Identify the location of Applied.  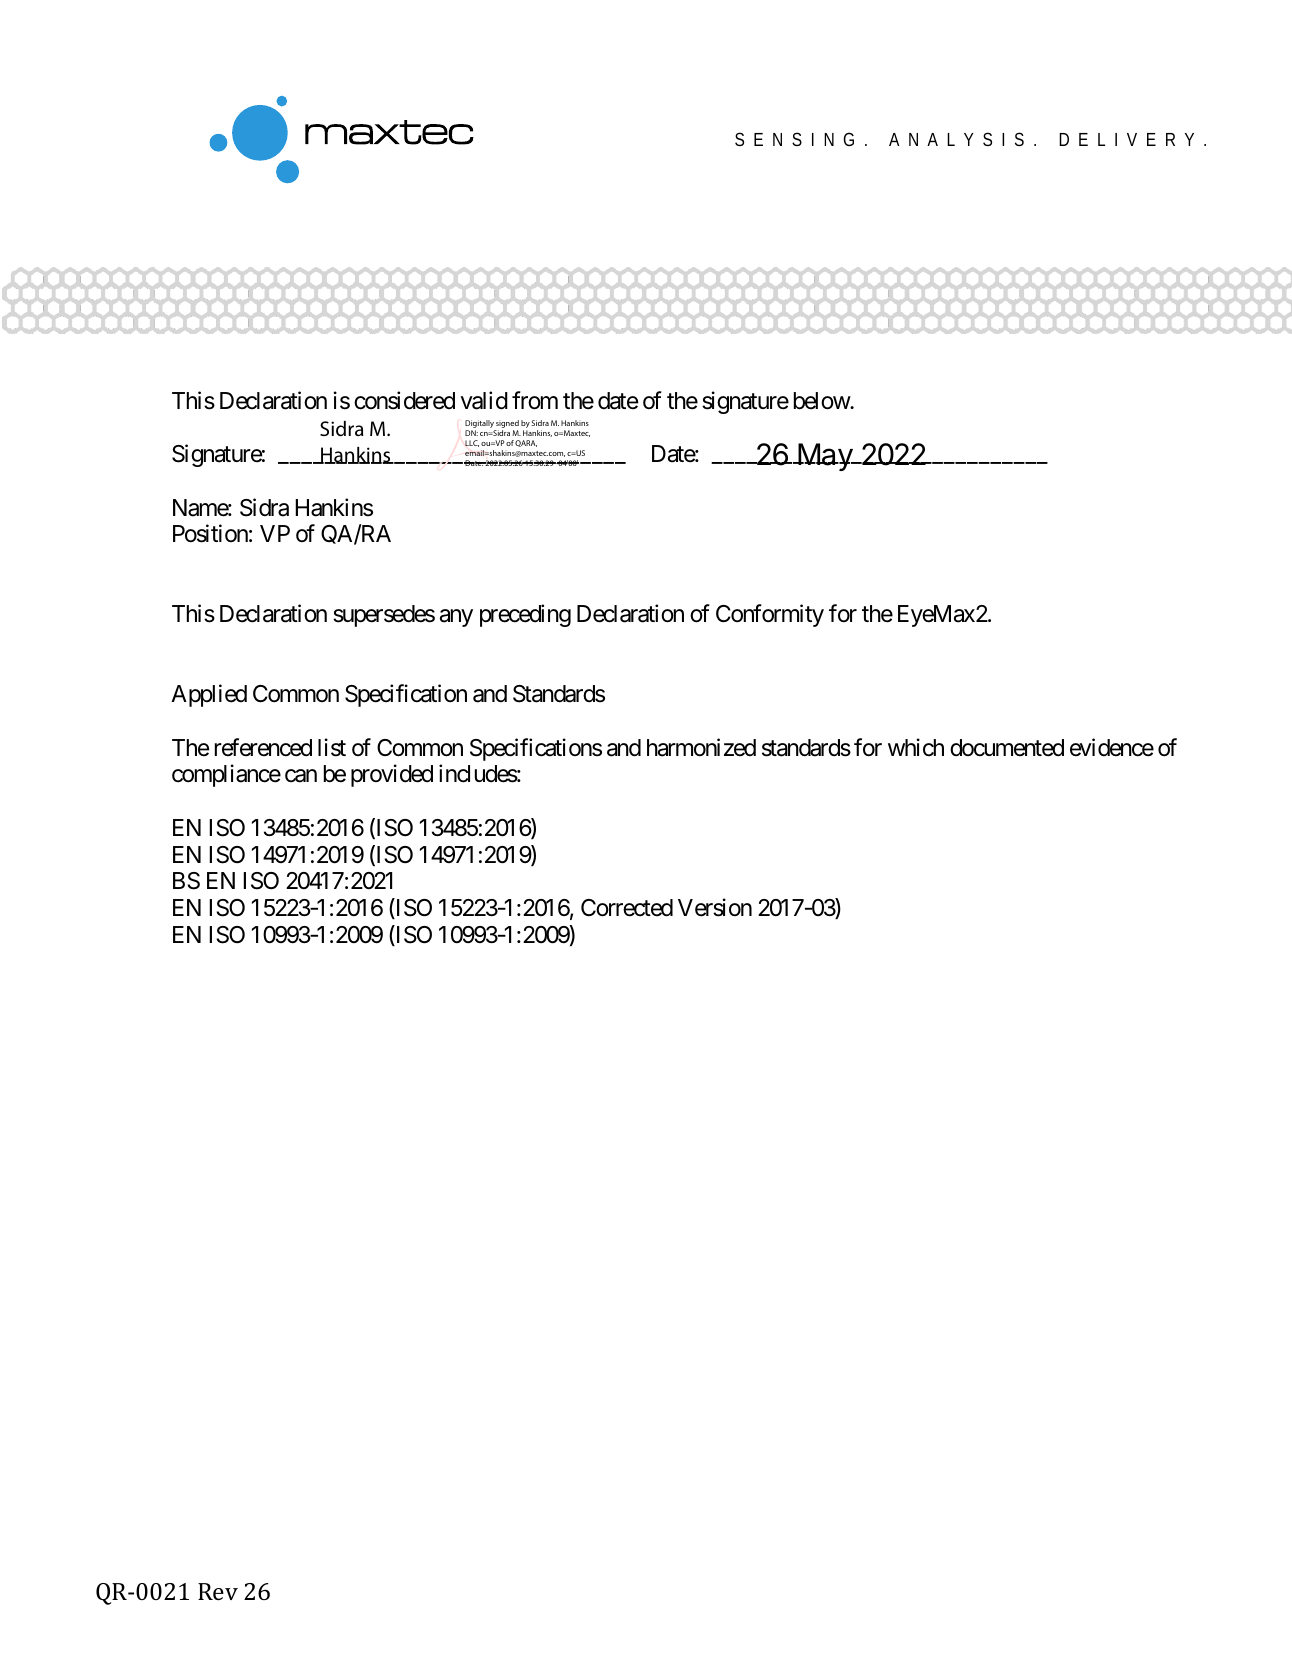
(209, 696).
